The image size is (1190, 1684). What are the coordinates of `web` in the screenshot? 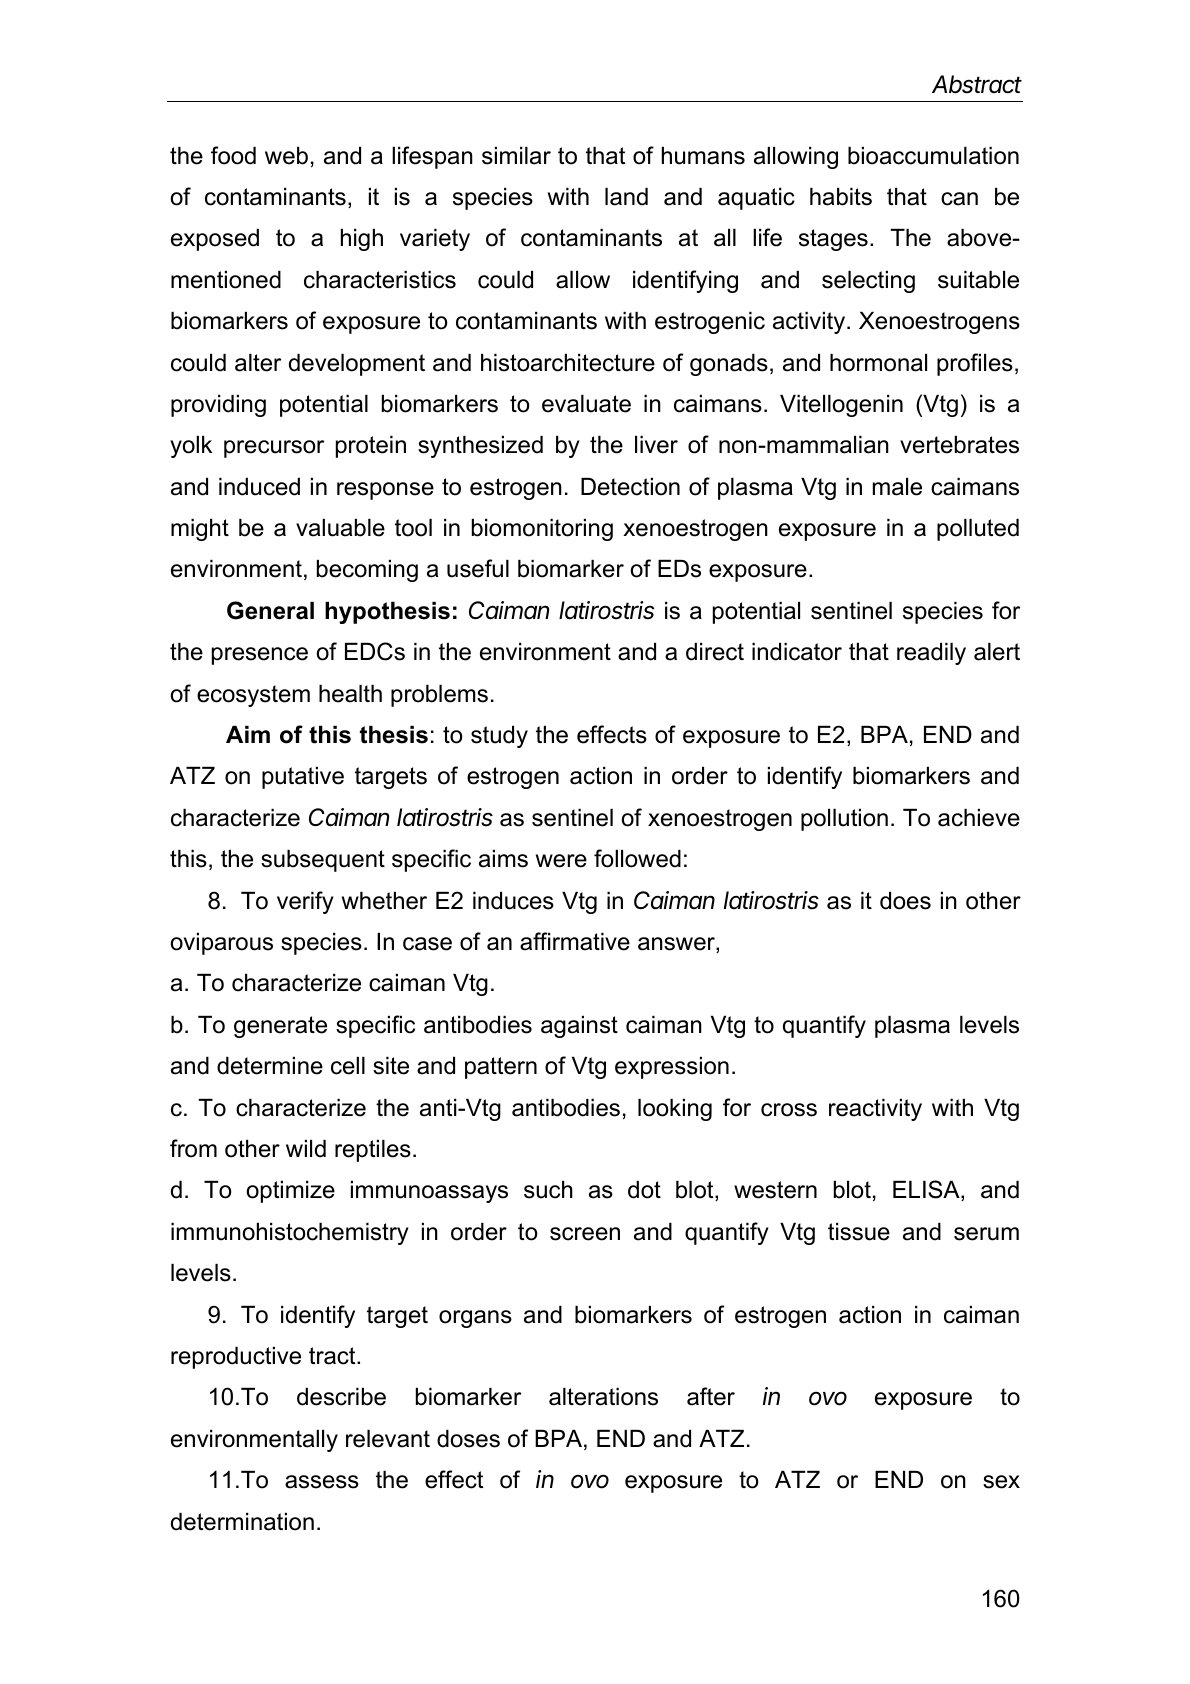 It's located at (286, 156).
